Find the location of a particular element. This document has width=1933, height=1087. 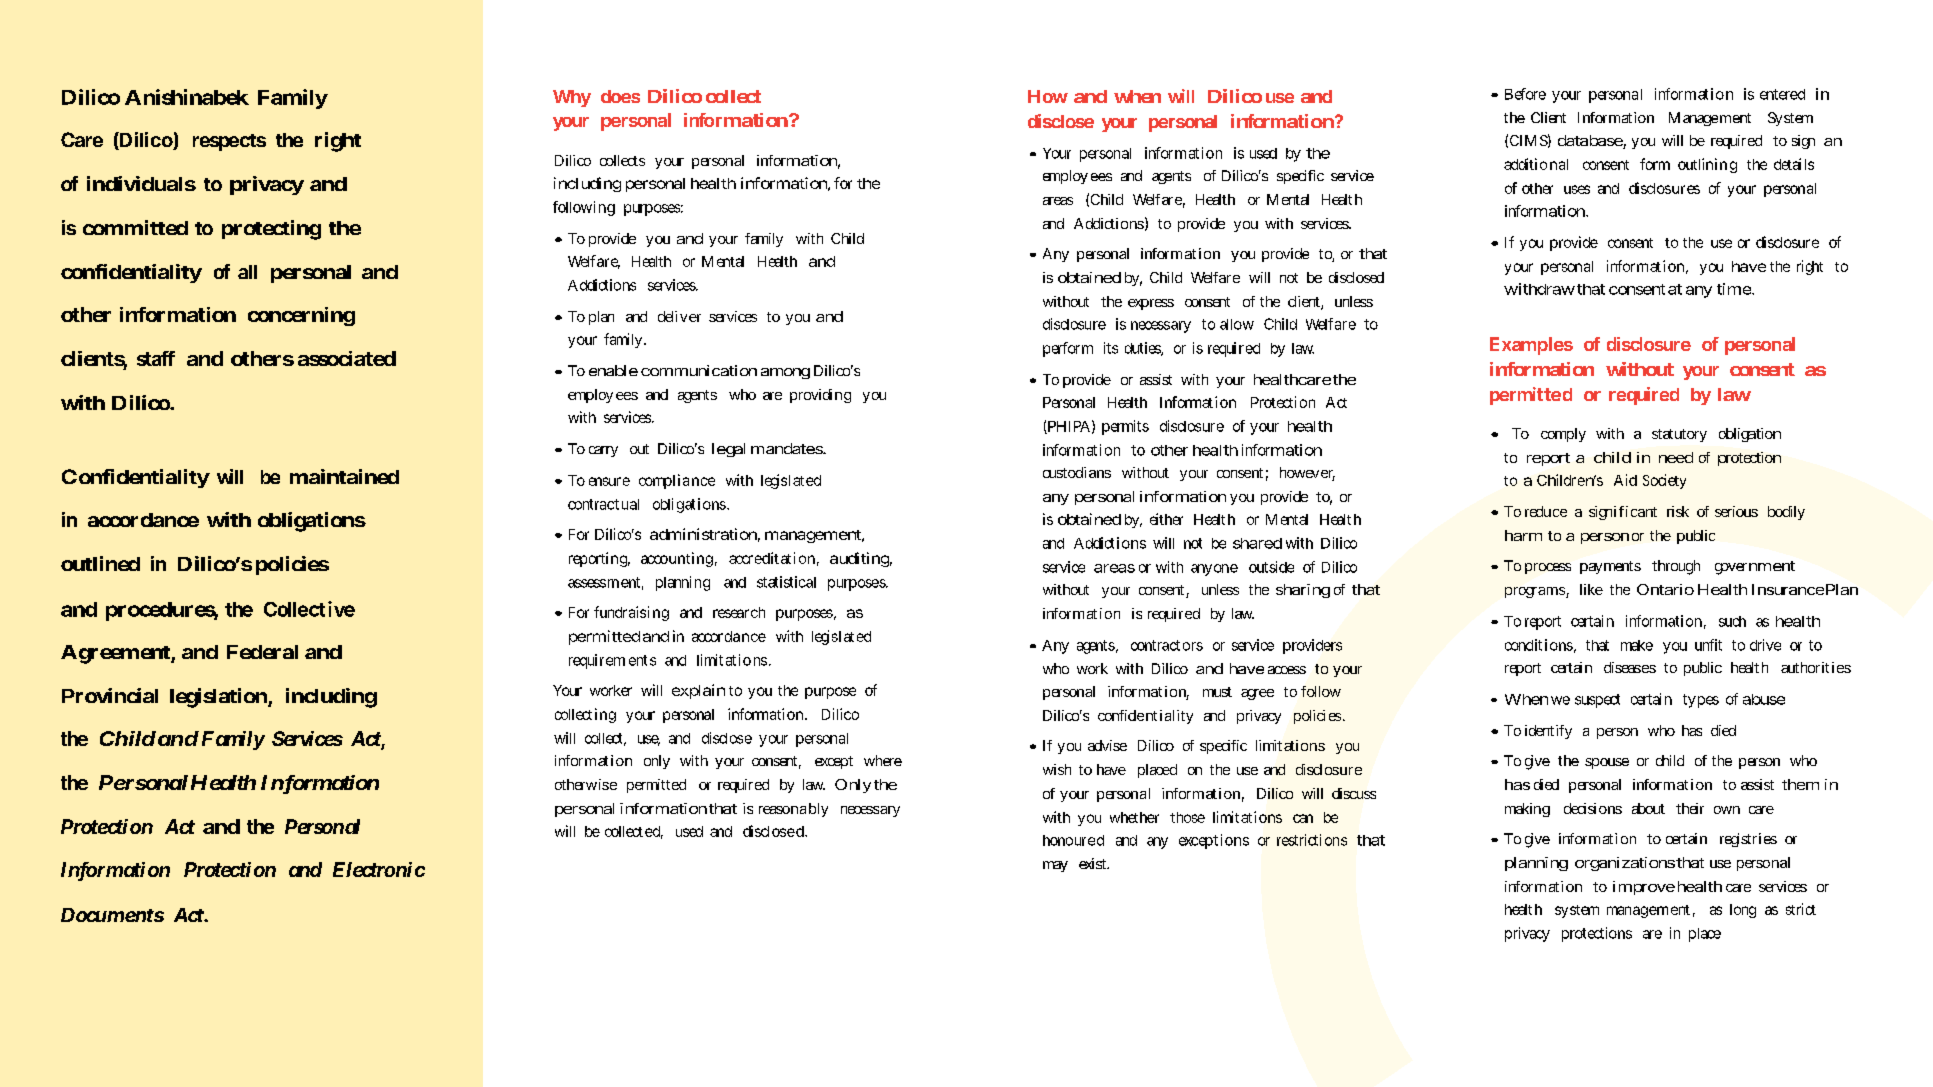

may is located at coordinates (1055, 866).
